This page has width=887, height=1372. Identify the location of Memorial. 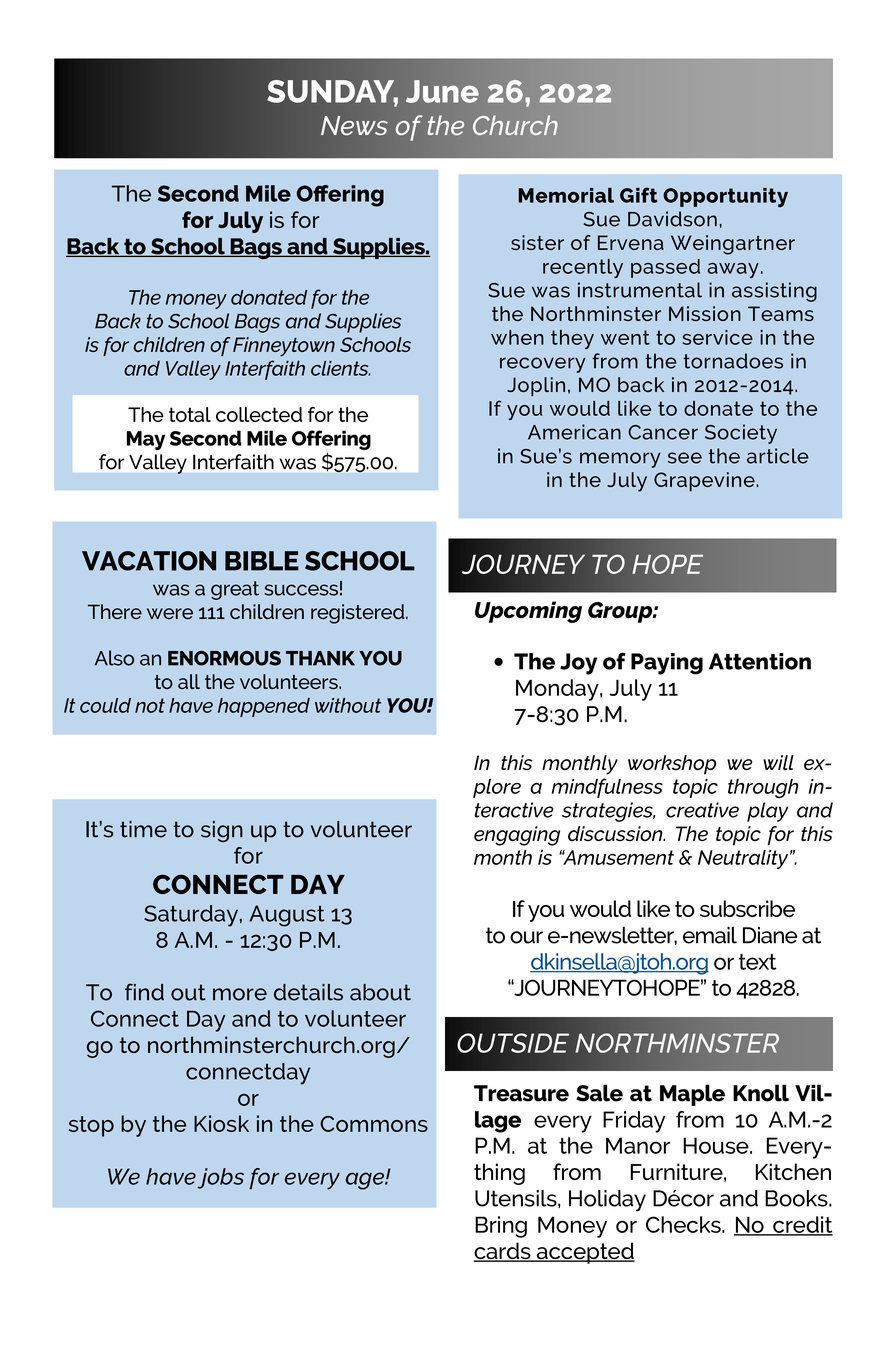
(566, 195).
